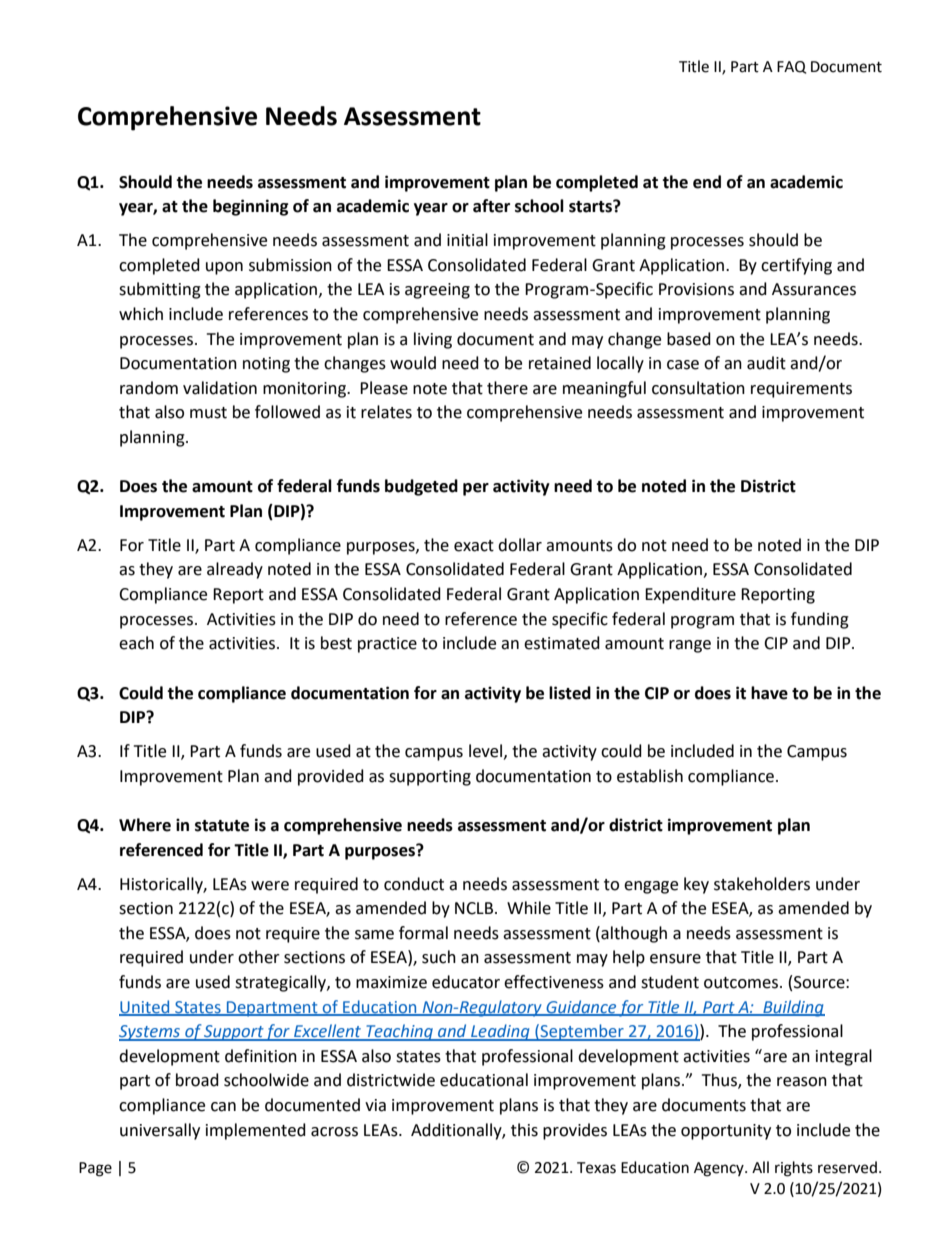 This image has width=952, height=1233. Describe the element at coordinates (726, 1132) in the image. I see `opportunity` at that location.
